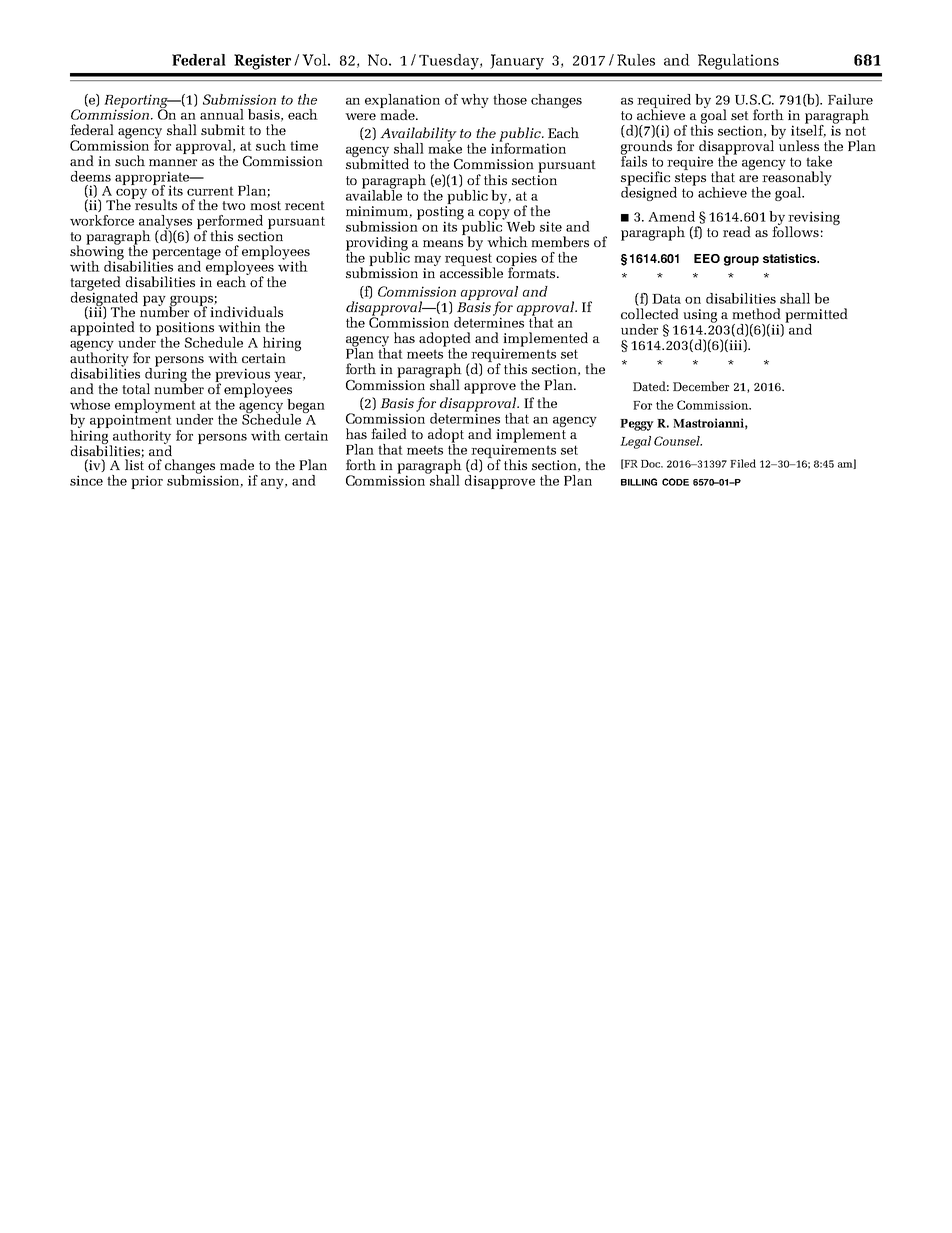 The image size is (952, 1233). I want to click on Regulations, so click(738, 62).
